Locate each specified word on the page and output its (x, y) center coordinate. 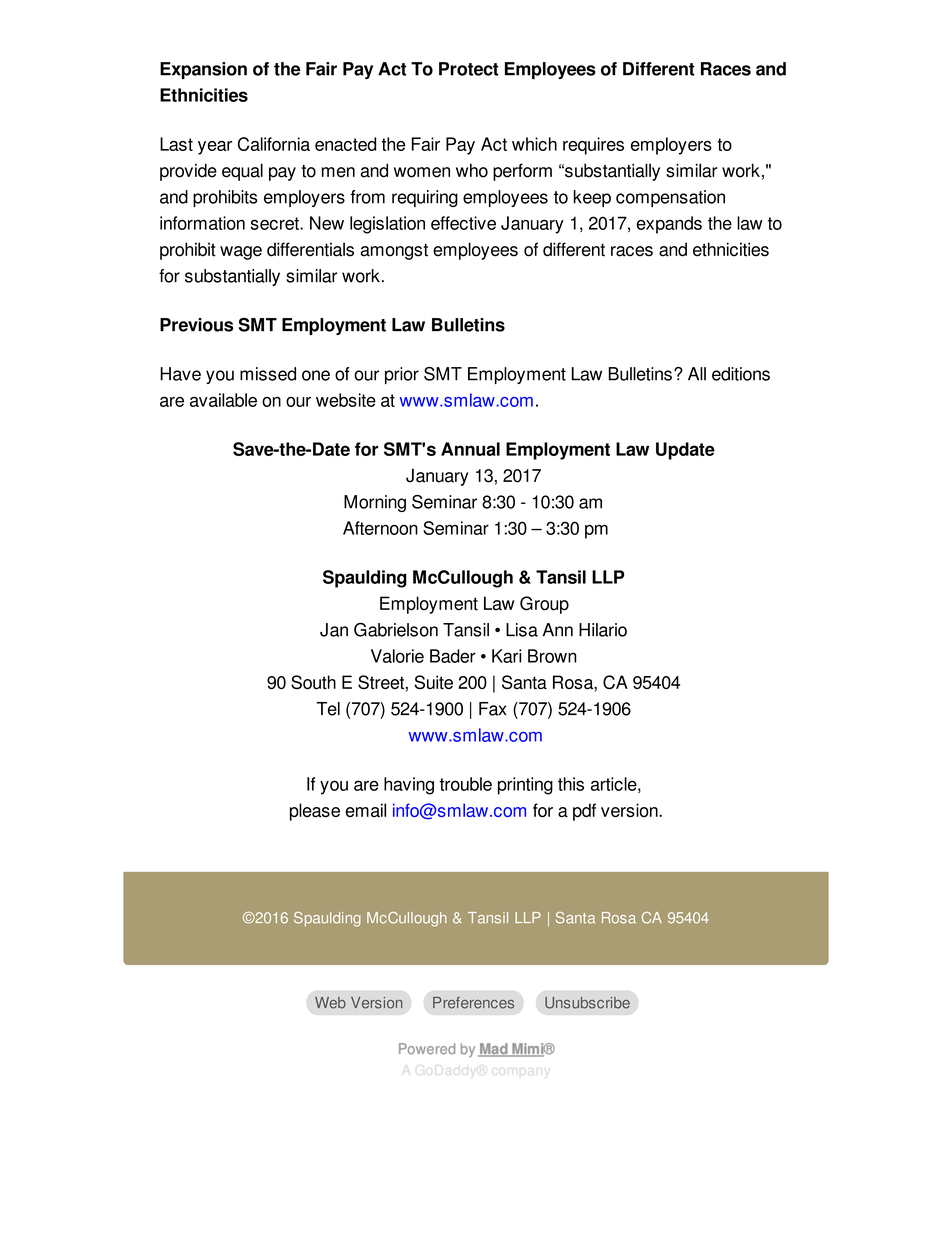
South (313, 682)
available (223, 400)
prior (402, 375)
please (315, 812)
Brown (552, 656)
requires (593, 146)
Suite (433, 682)
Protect (469, 69)
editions (741, 374)
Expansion (203, 70)
